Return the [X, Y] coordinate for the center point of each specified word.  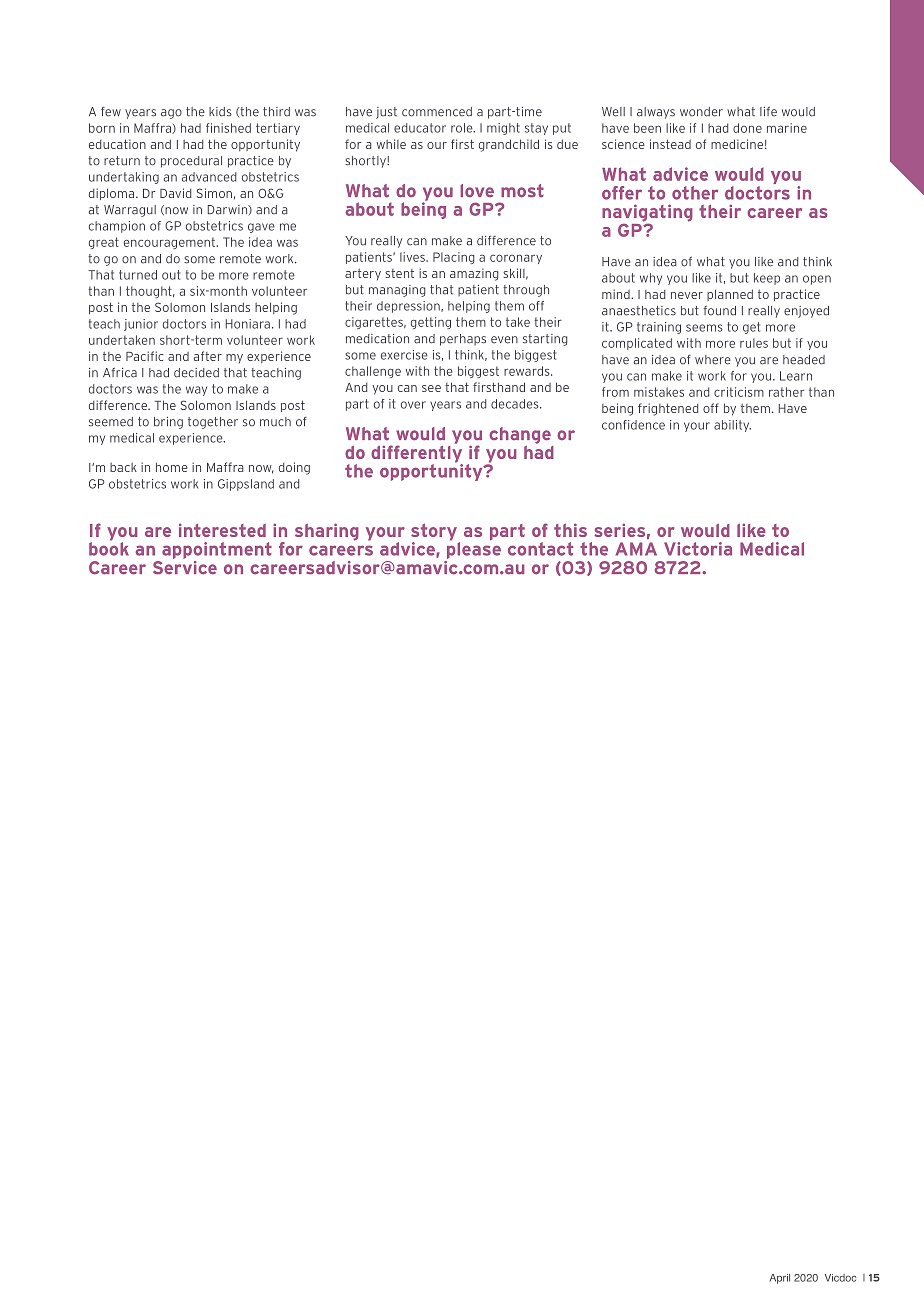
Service [185, 566]
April [780, 1279]
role [463, 128]
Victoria [698, 549]
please [473, 551]
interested [222, 530]
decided [196, 373]
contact [540, 549]
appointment [216, 552]
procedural [191, 162]
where [713, 360]
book [109, 548]
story [435, 533]
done [747, 128]
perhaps [463, 340]
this [570, 530]
